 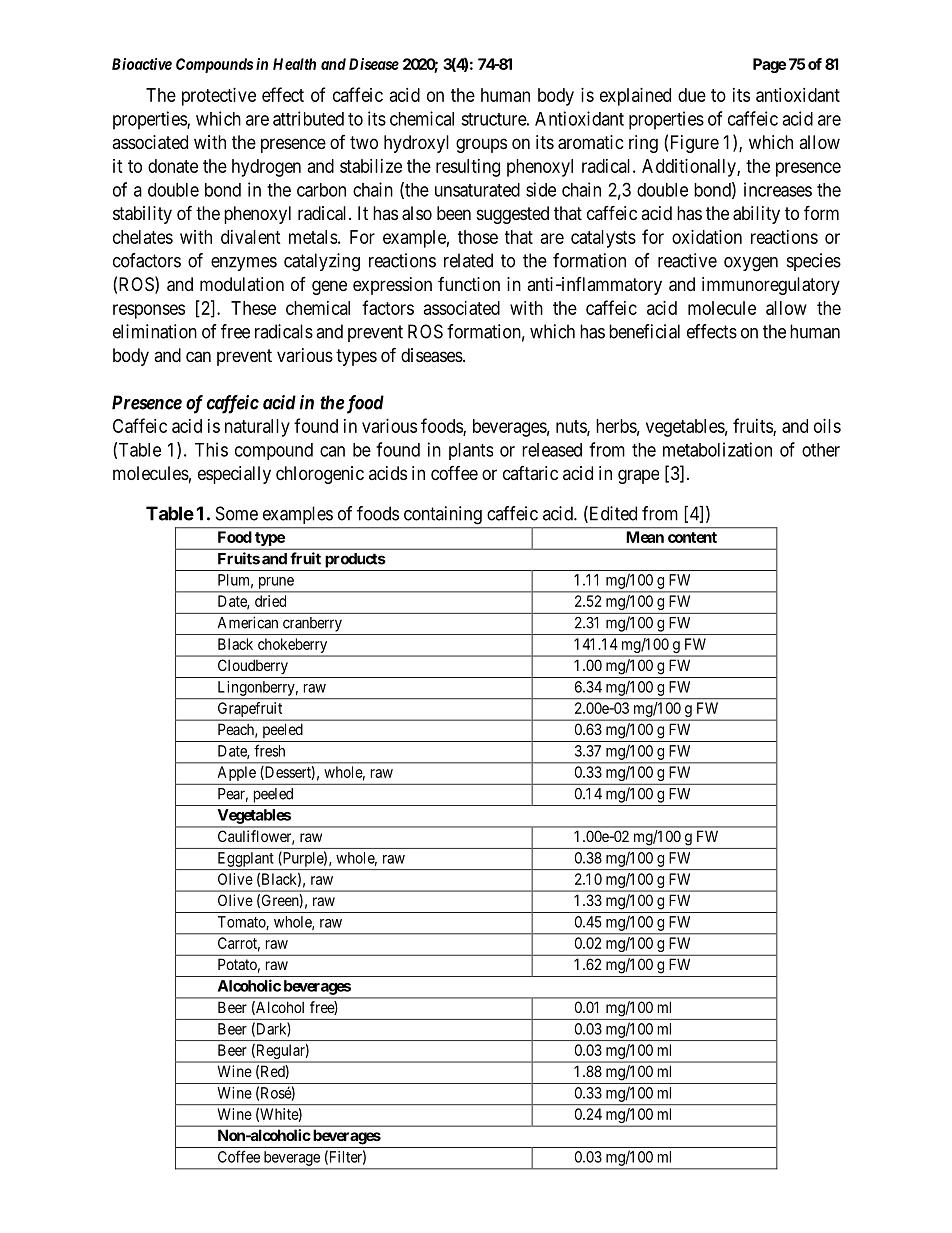 What do you see at coordinates (692, 537) in the screenshot?
I see `content` at bounding box center [692, 537].
